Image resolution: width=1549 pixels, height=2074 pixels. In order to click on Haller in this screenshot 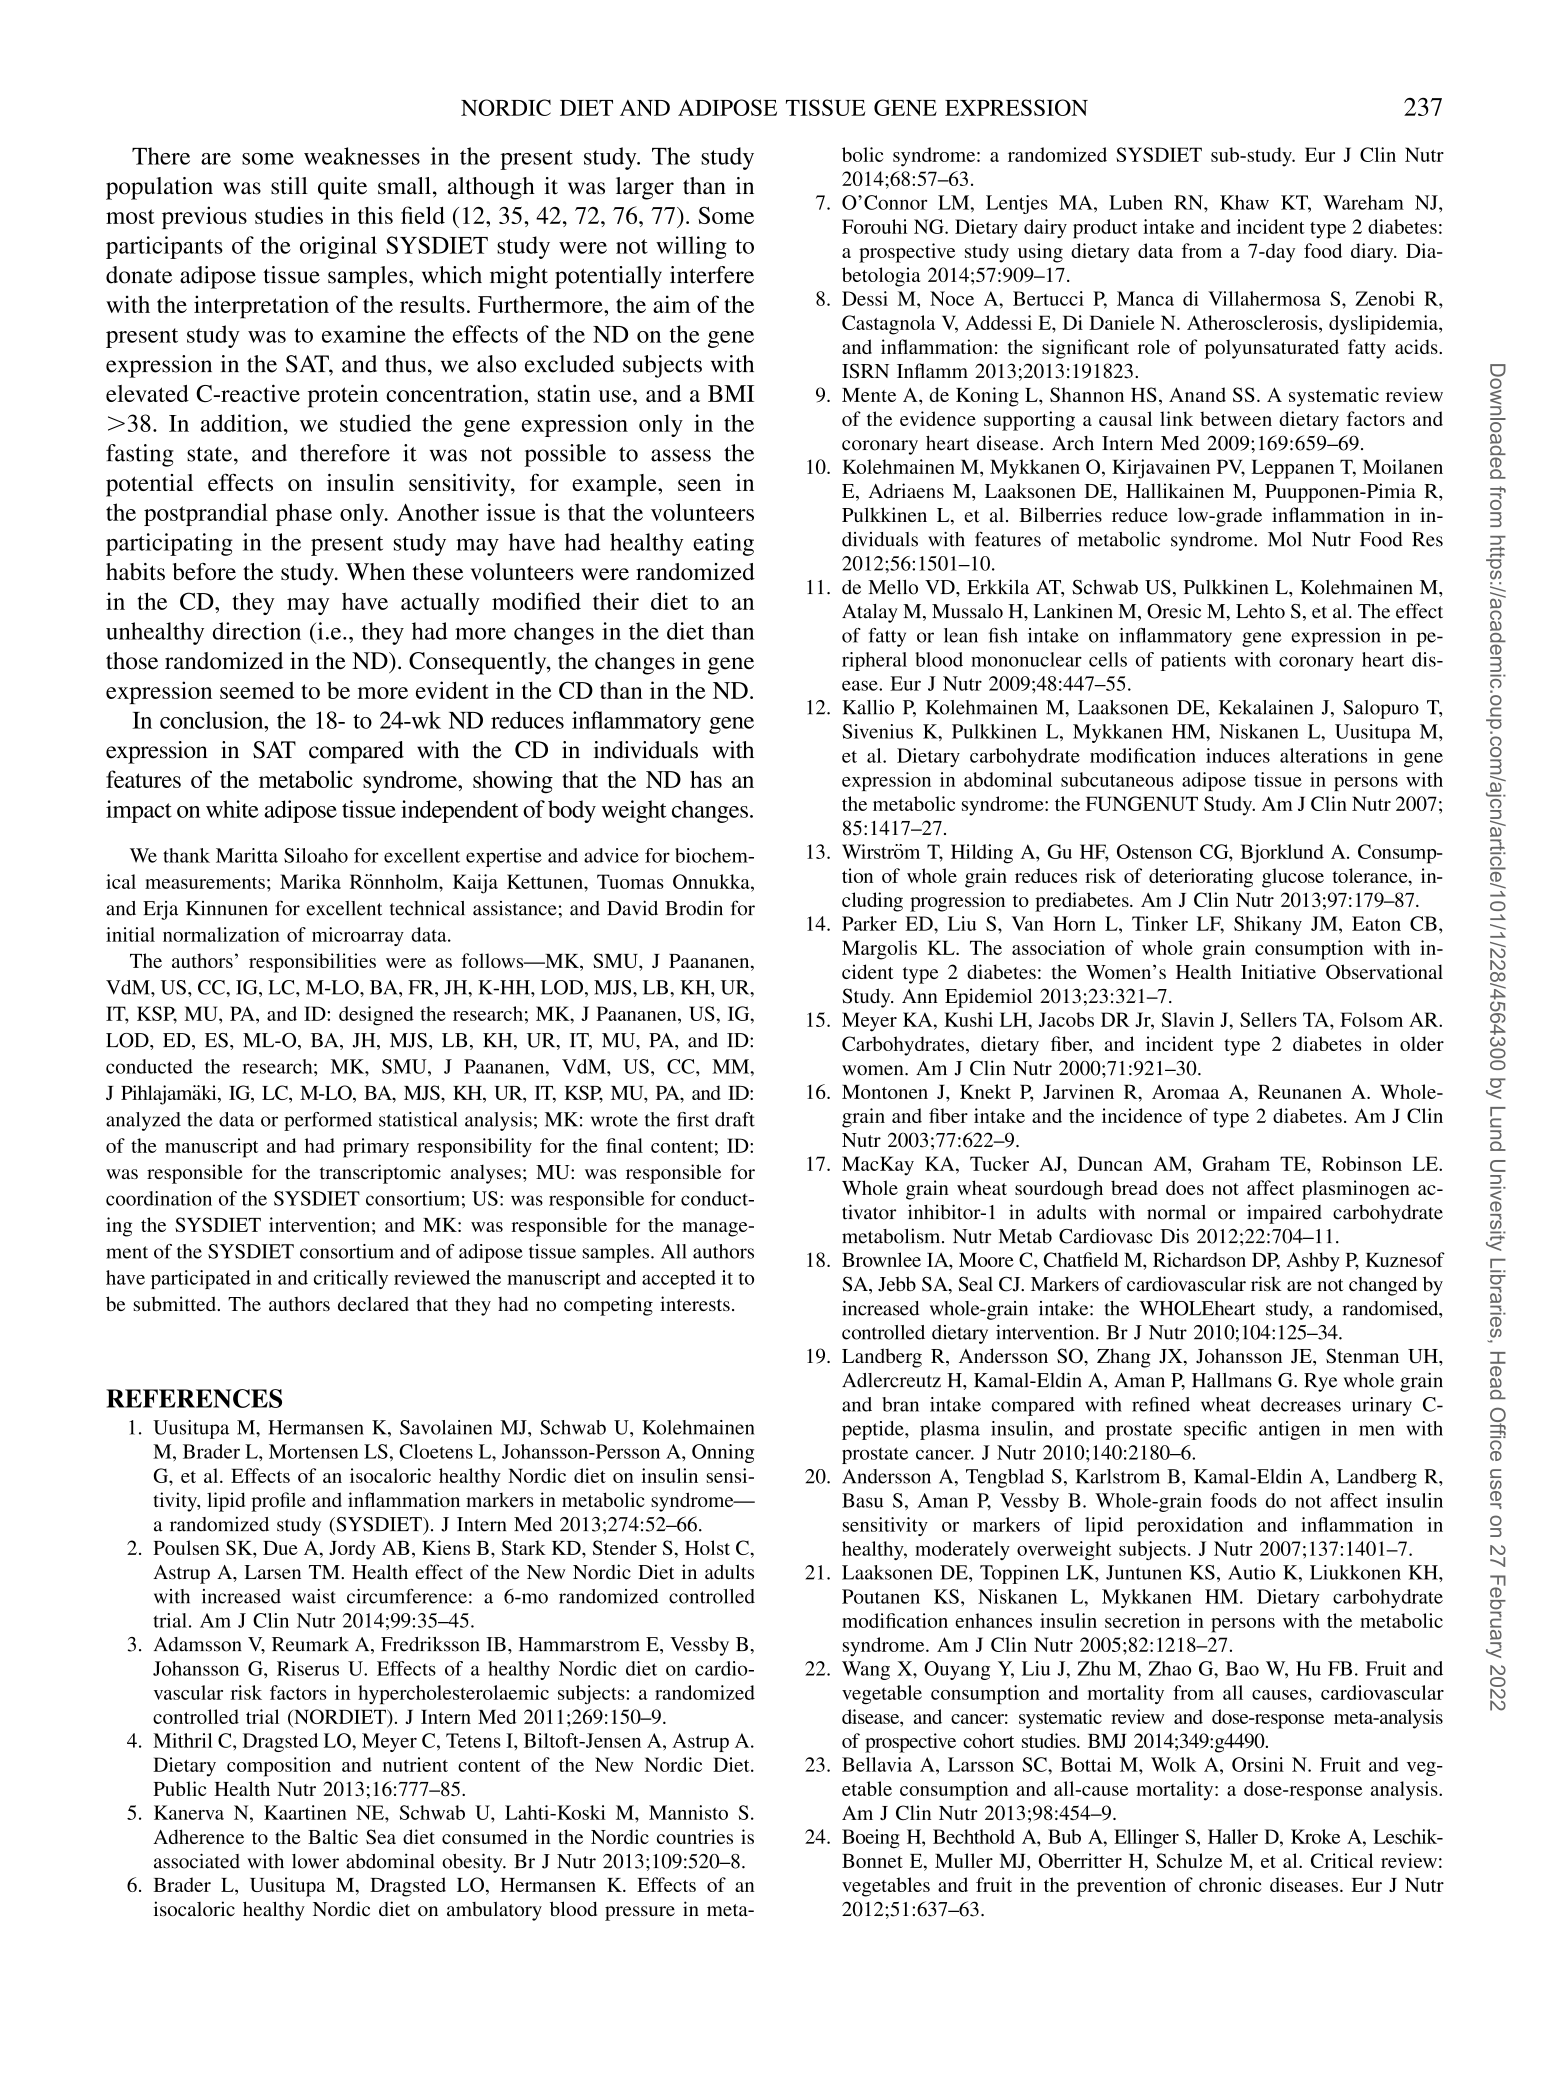, I will do `click(1233, 1836)`.
